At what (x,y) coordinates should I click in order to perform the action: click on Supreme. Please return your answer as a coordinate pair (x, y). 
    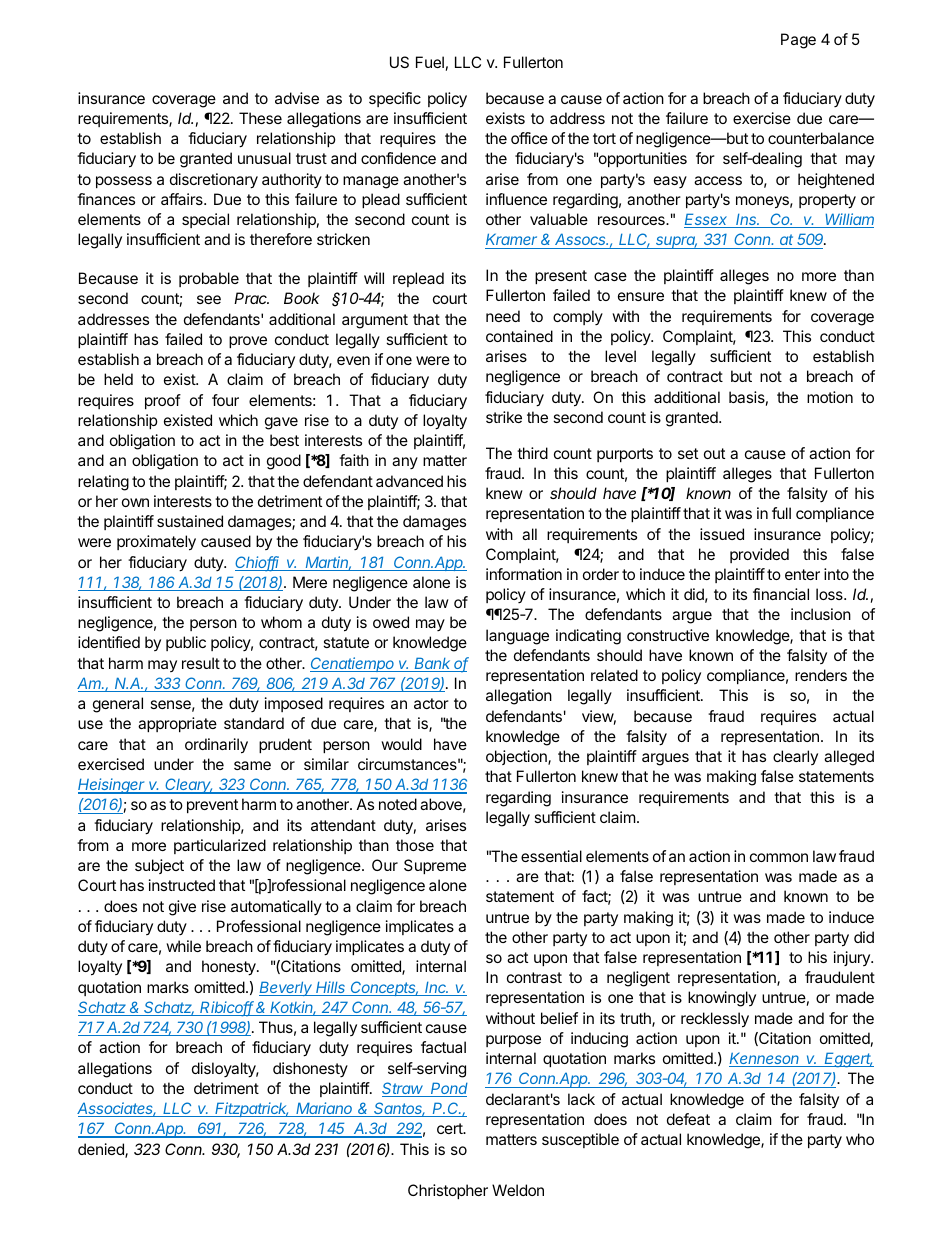
    Looking at the image, I should click on (435, 866).
